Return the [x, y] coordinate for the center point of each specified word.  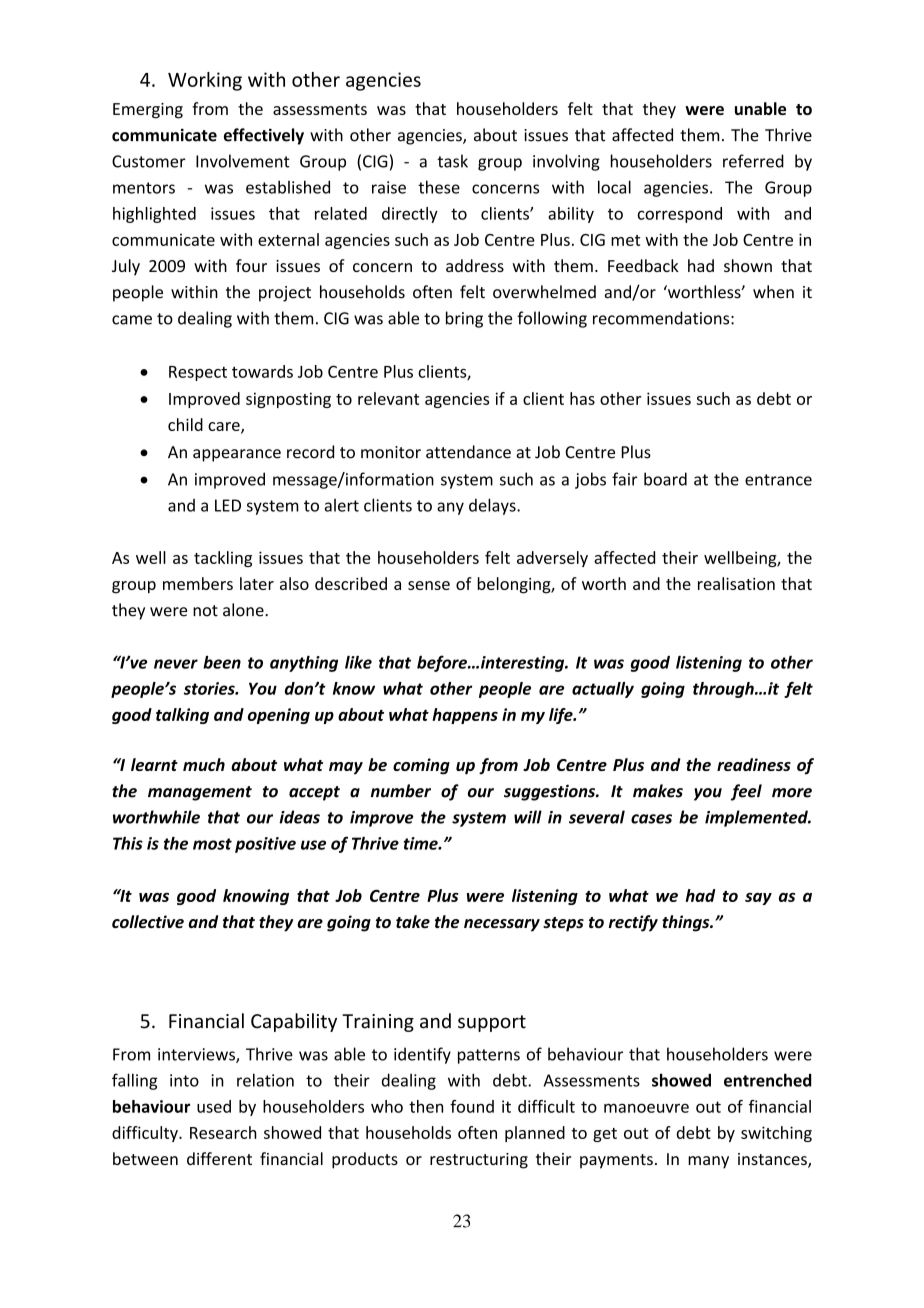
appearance [237, 455]
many [708, 1162]
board [665, 479]
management [200, 793]
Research [223, 1132]
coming [421, 766]
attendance [468, 452]
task [452, 161]
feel [746, 792]
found [472, 1106]
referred [753, 161]
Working [205, 81]
